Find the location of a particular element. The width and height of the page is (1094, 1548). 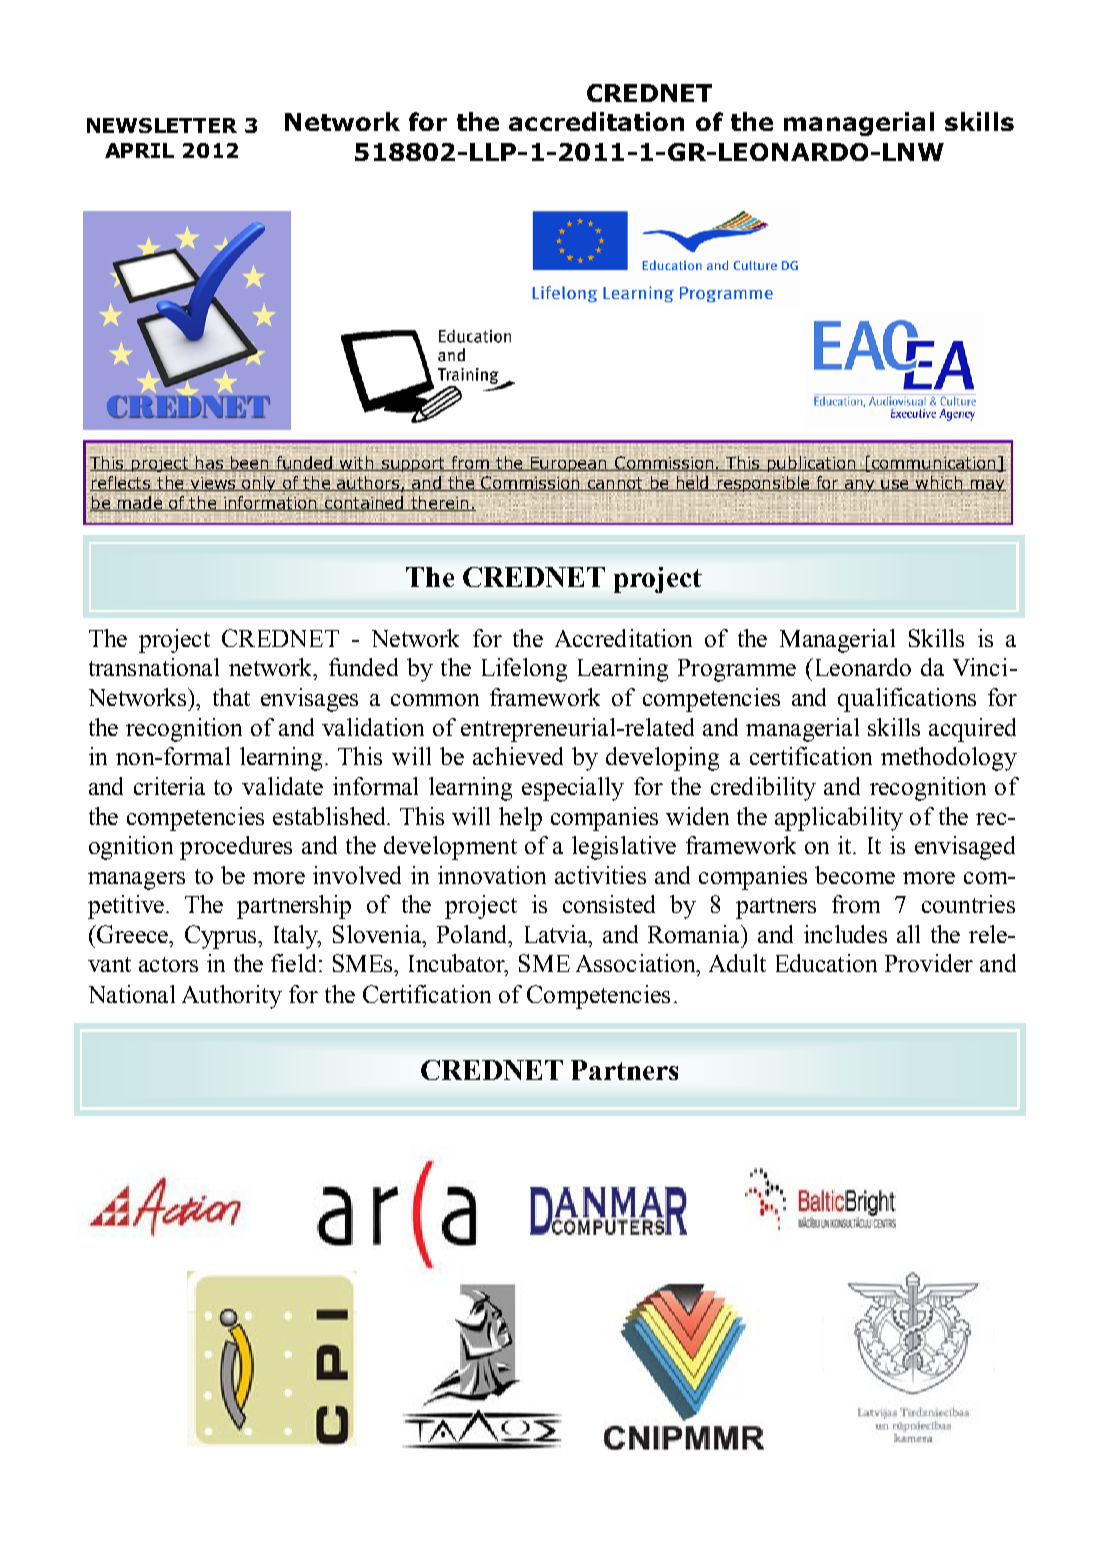

information is located at coordinates (270, 502).
